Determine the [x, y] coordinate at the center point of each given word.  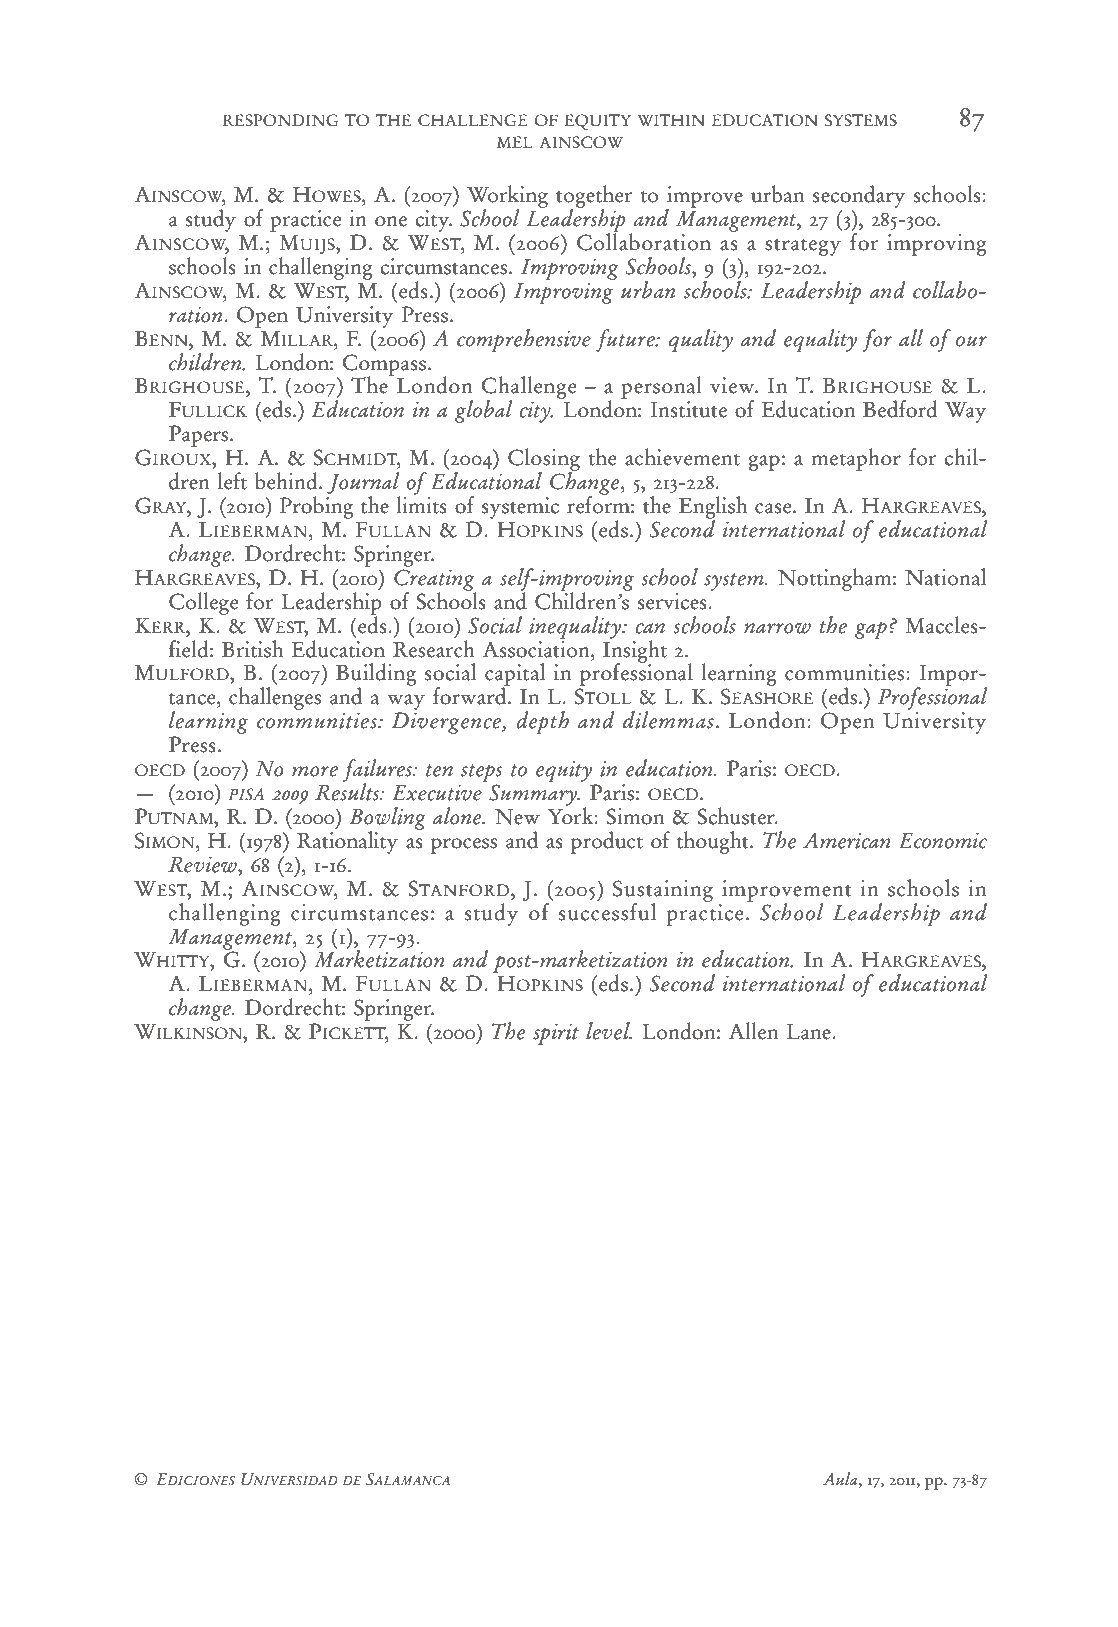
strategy [803, 247]
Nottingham [836, 579]
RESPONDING [281, 120]
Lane [810, 1032]
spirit [556, 1034]
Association [537, 648]
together [594, 197]
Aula [841, 1479]
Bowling [388, 819]
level [609, 1031]
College [204, 603]
